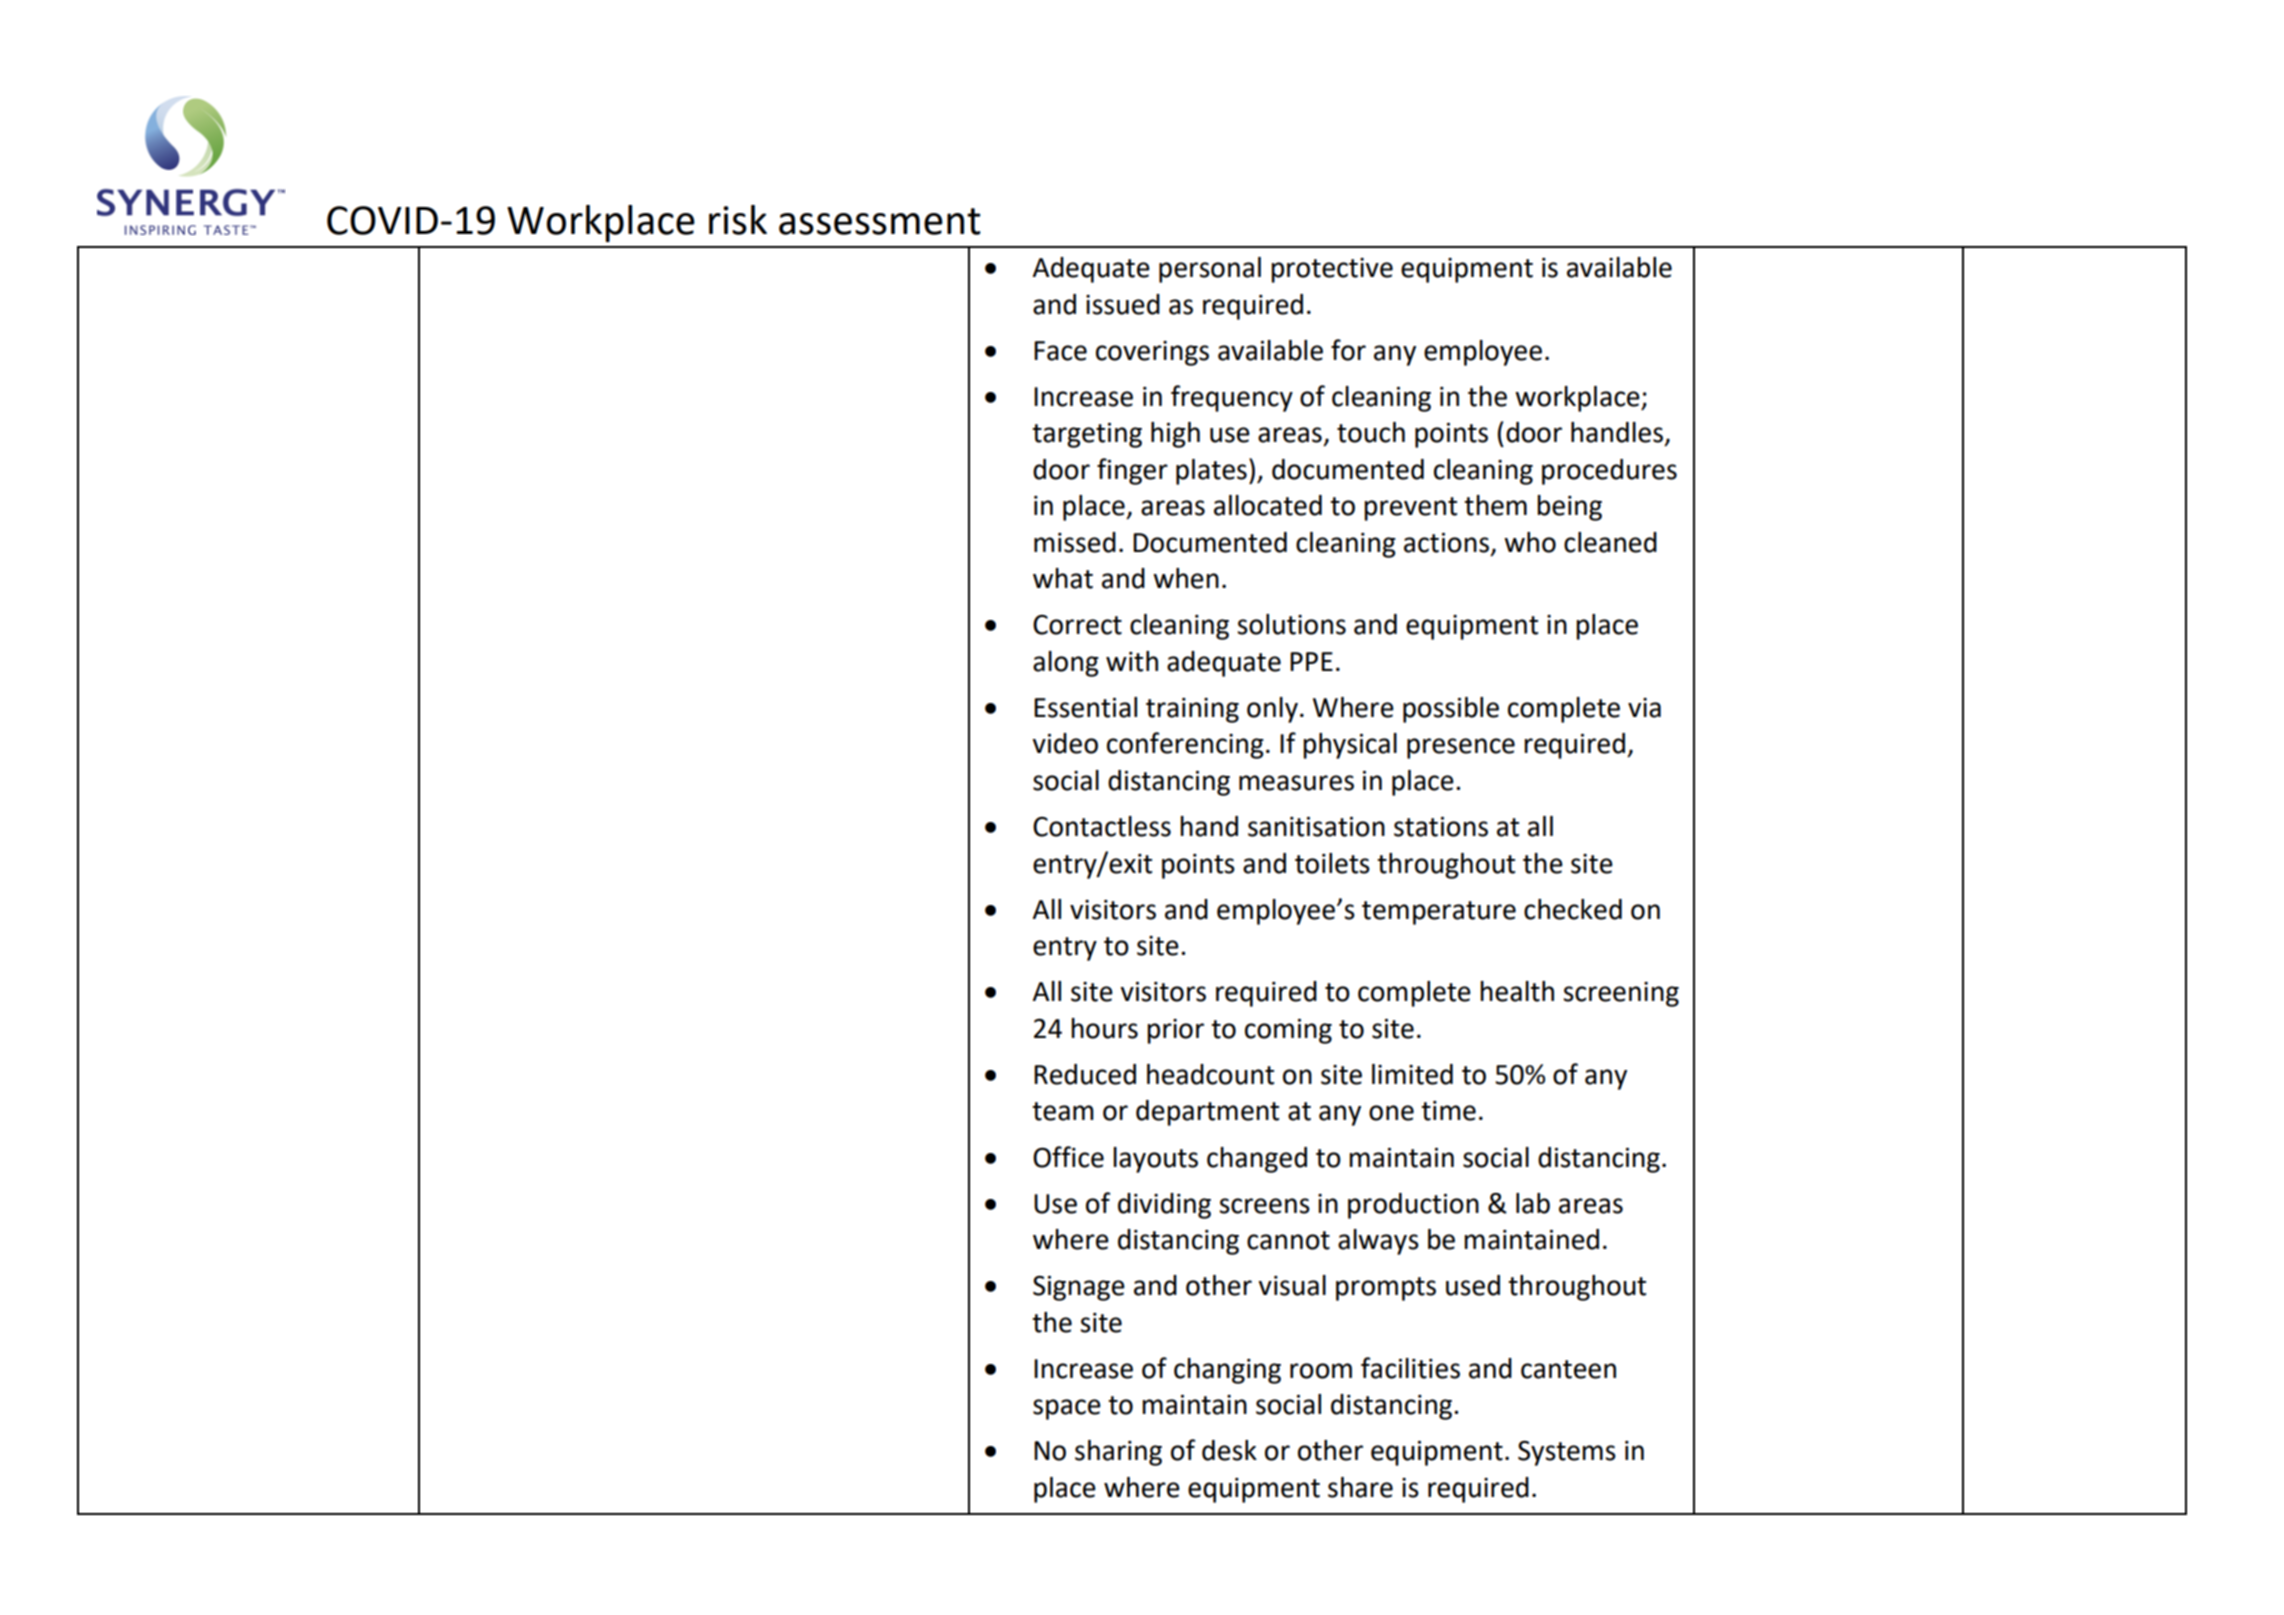 The image size is (2284, 1615). What do you see at coordinates (880, 221) in the document?
I see `assessment` at bounding box center [880, 221].
